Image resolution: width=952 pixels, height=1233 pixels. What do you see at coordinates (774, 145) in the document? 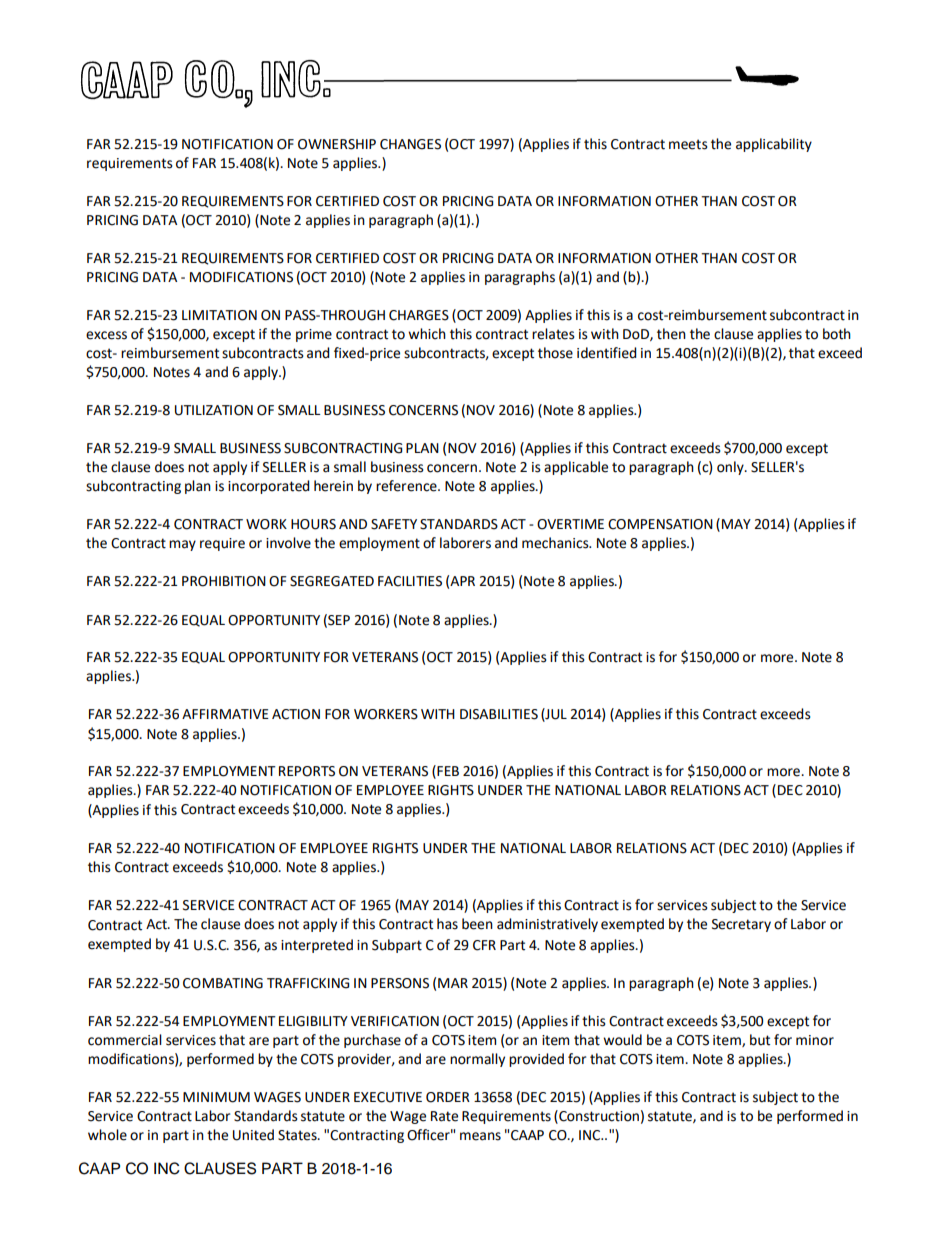
I see `applicability` at bounding box center [774, 145].
